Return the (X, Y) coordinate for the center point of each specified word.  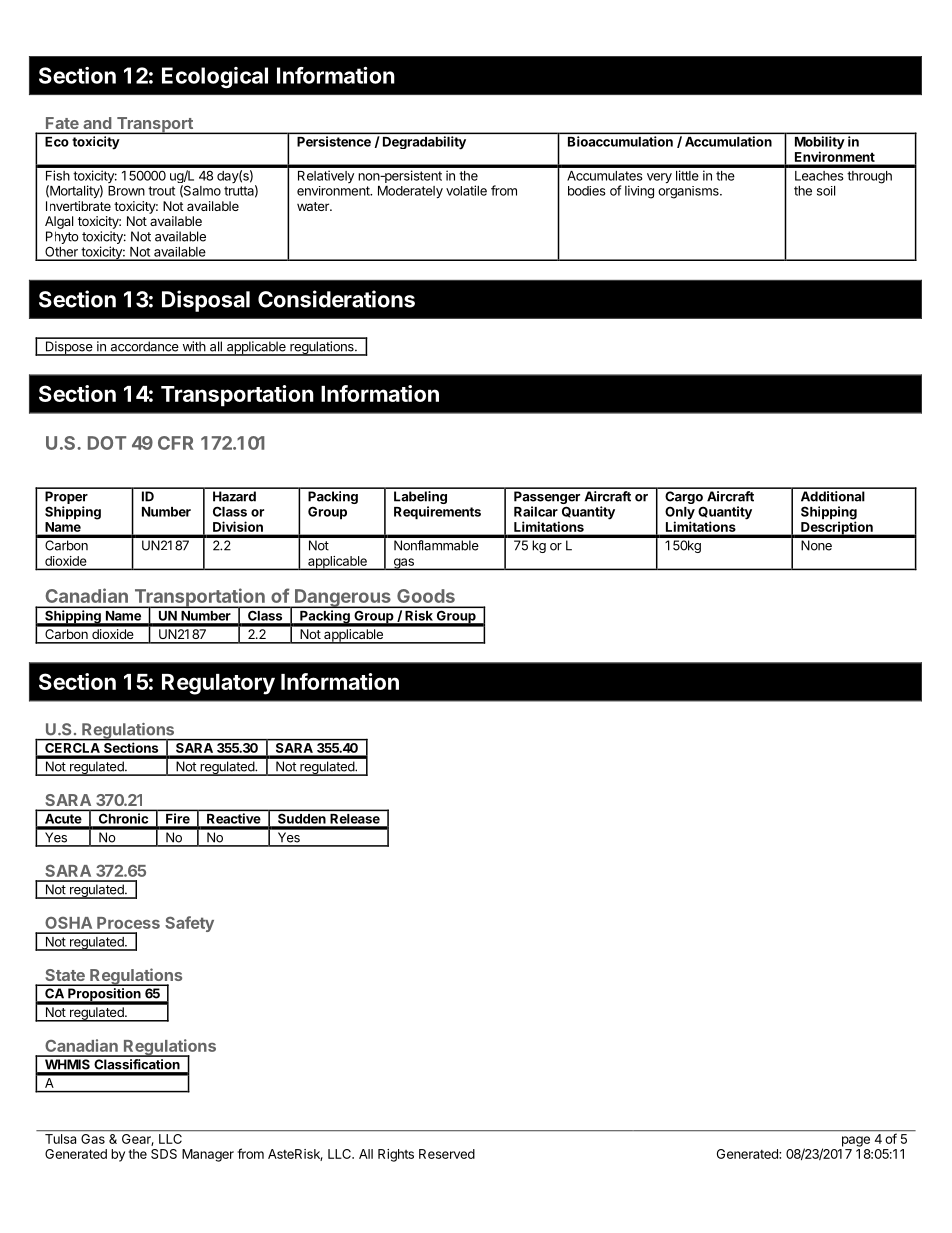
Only (680, 514)
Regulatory (218, 684)
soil (826, 191)
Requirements (437, 513)
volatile (466, 190)
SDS (164, 1154)
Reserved (447, 1154)
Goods (426, 596)
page (856, 1141)
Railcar (536, 511)
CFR (175, 443)
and (97, 123)
